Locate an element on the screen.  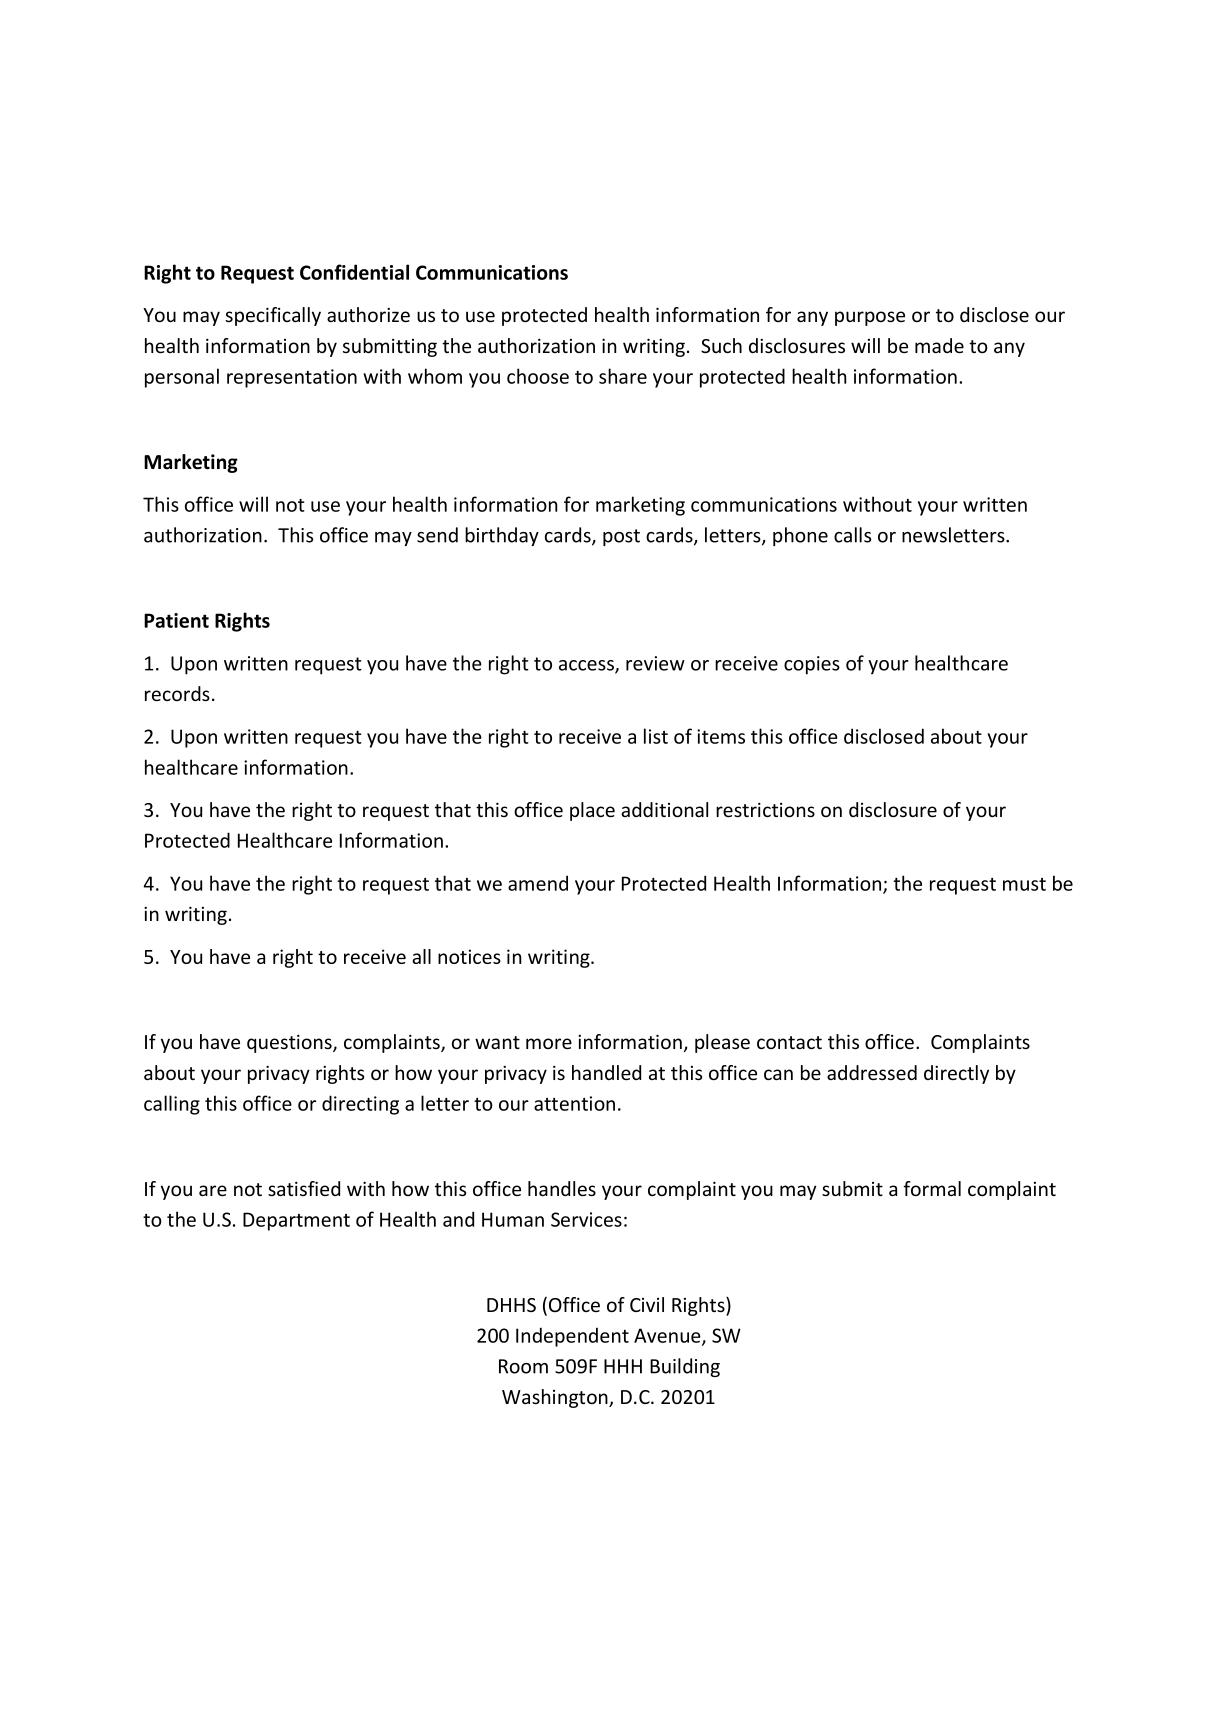
must is located at coordinates (1024, 884).
